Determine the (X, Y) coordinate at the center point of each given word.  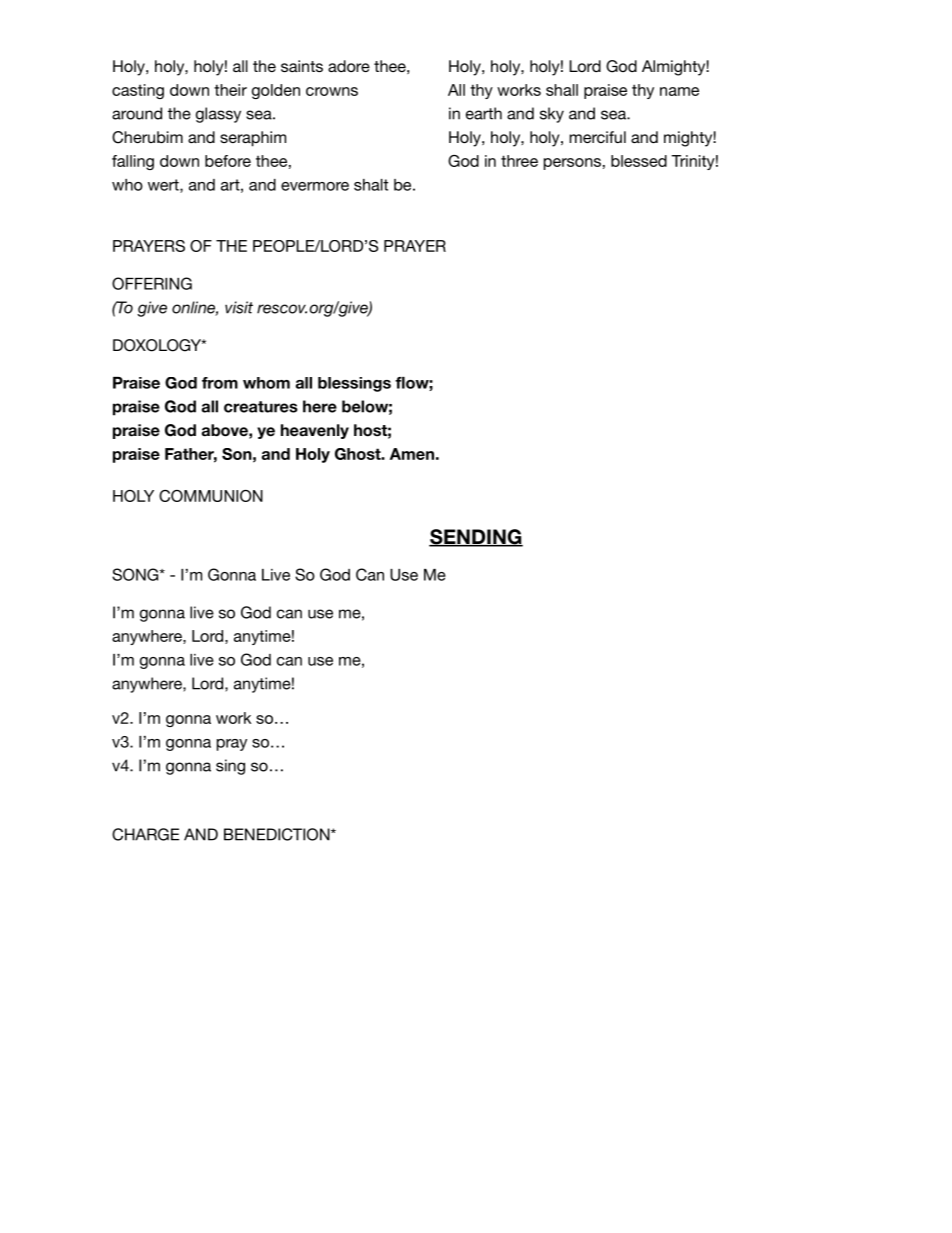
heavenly (315, 431)
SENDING (476, 538)
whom (266, 383)
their (230, 90)
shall (562, 90)
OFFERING (152, 283)
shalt (371, 185)
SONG (136, 574)
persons (572, 164)
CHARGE (145, 834)
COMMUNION (211, 496)
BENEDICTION (278, 834)
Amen (412, 454)
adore (349, 66)
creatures (261, 407)
